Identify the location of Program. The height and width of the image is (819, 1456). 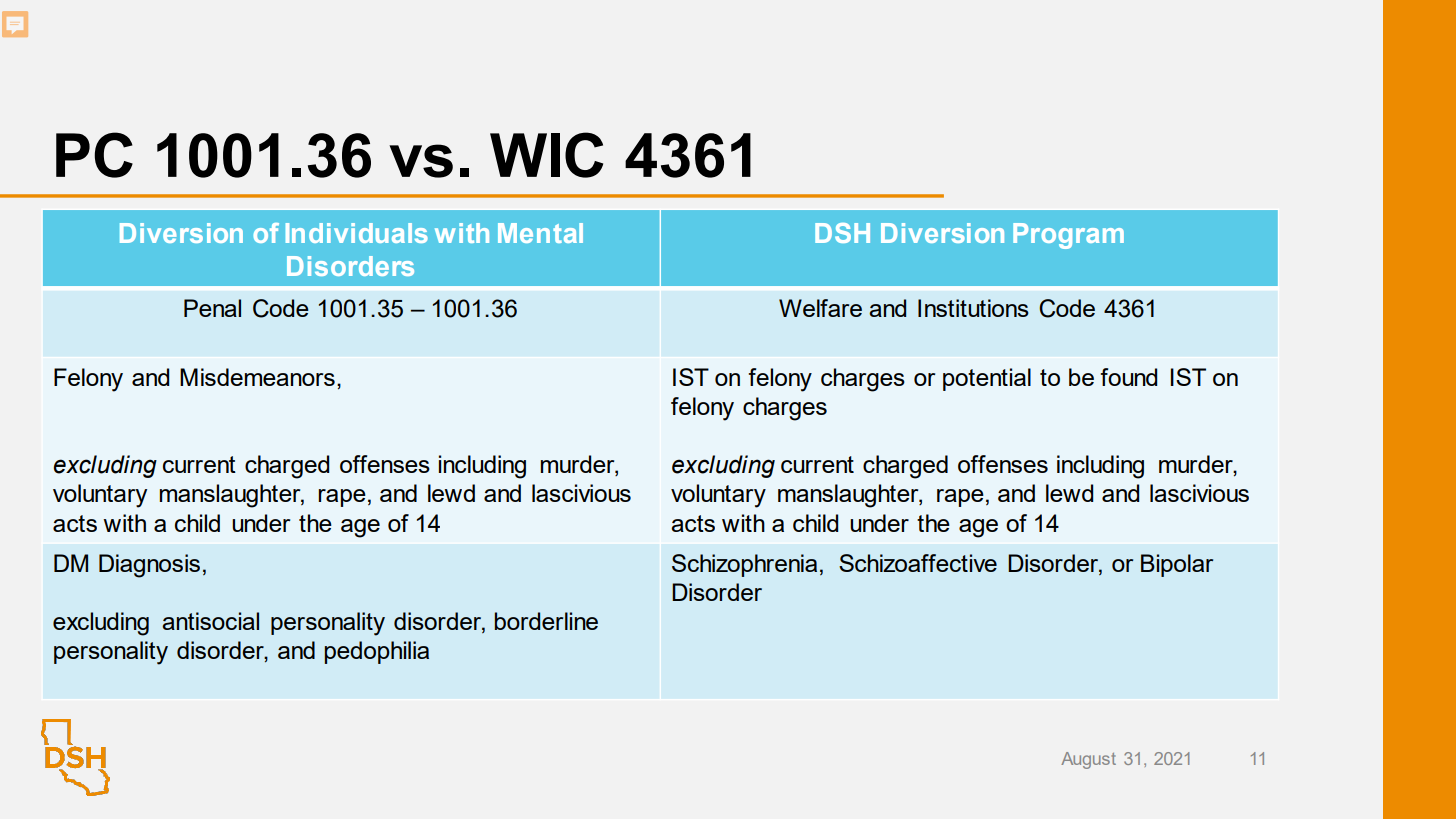
(1068, 236).
